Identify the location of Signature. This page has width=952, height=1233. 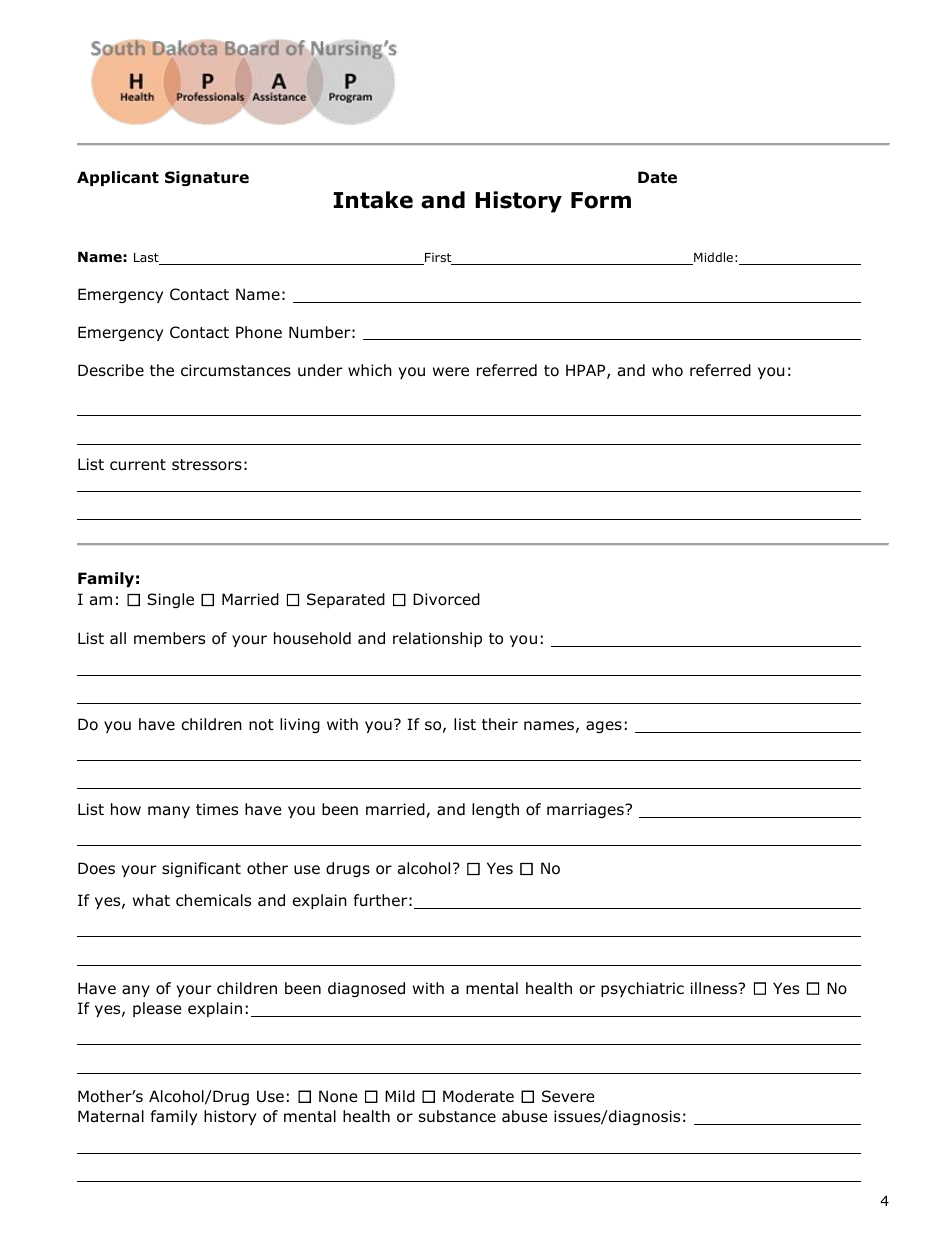
(207, 178).
